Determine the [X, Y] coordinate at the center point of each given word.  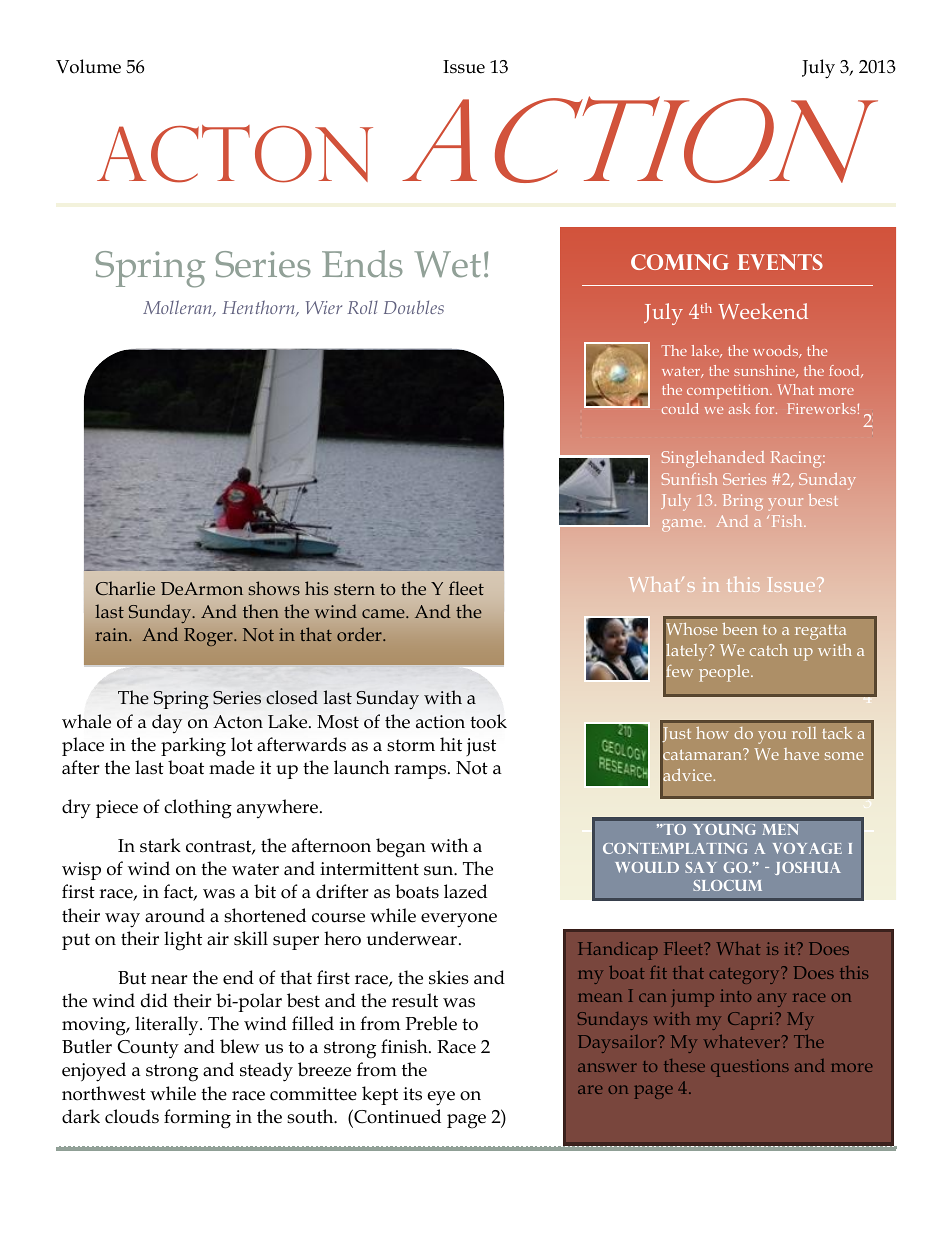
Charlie [125, 588]
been [739, 629]
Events [780, 262]
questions [750, 1068]
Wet [447, 264]
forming [197, 1119]
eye [441, 1098]
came [384, 613]
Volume [88, 66]
